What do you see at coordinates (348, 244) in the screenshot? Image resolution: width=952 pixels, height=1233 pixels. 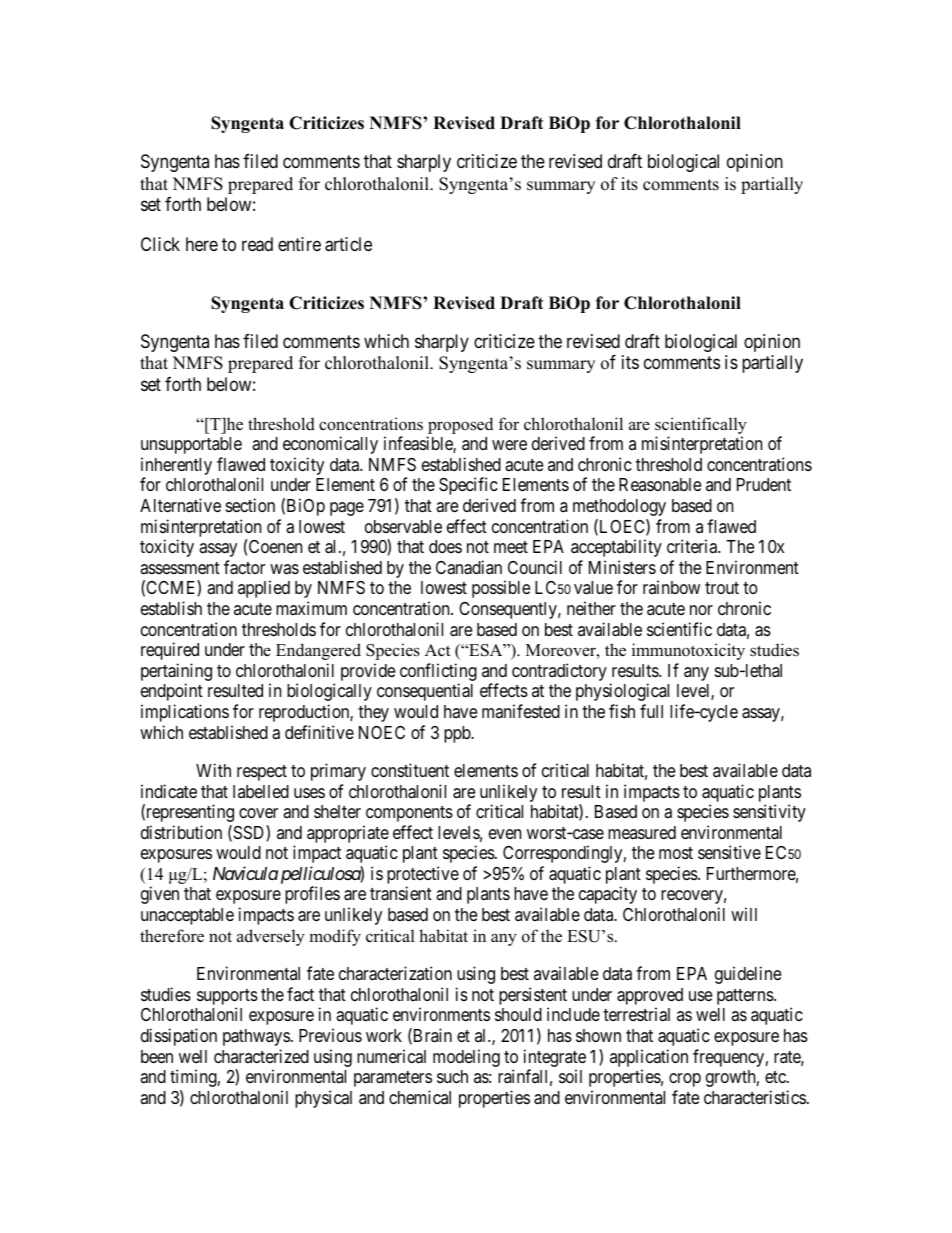 I see `article` at bounding box center [348, 244].
